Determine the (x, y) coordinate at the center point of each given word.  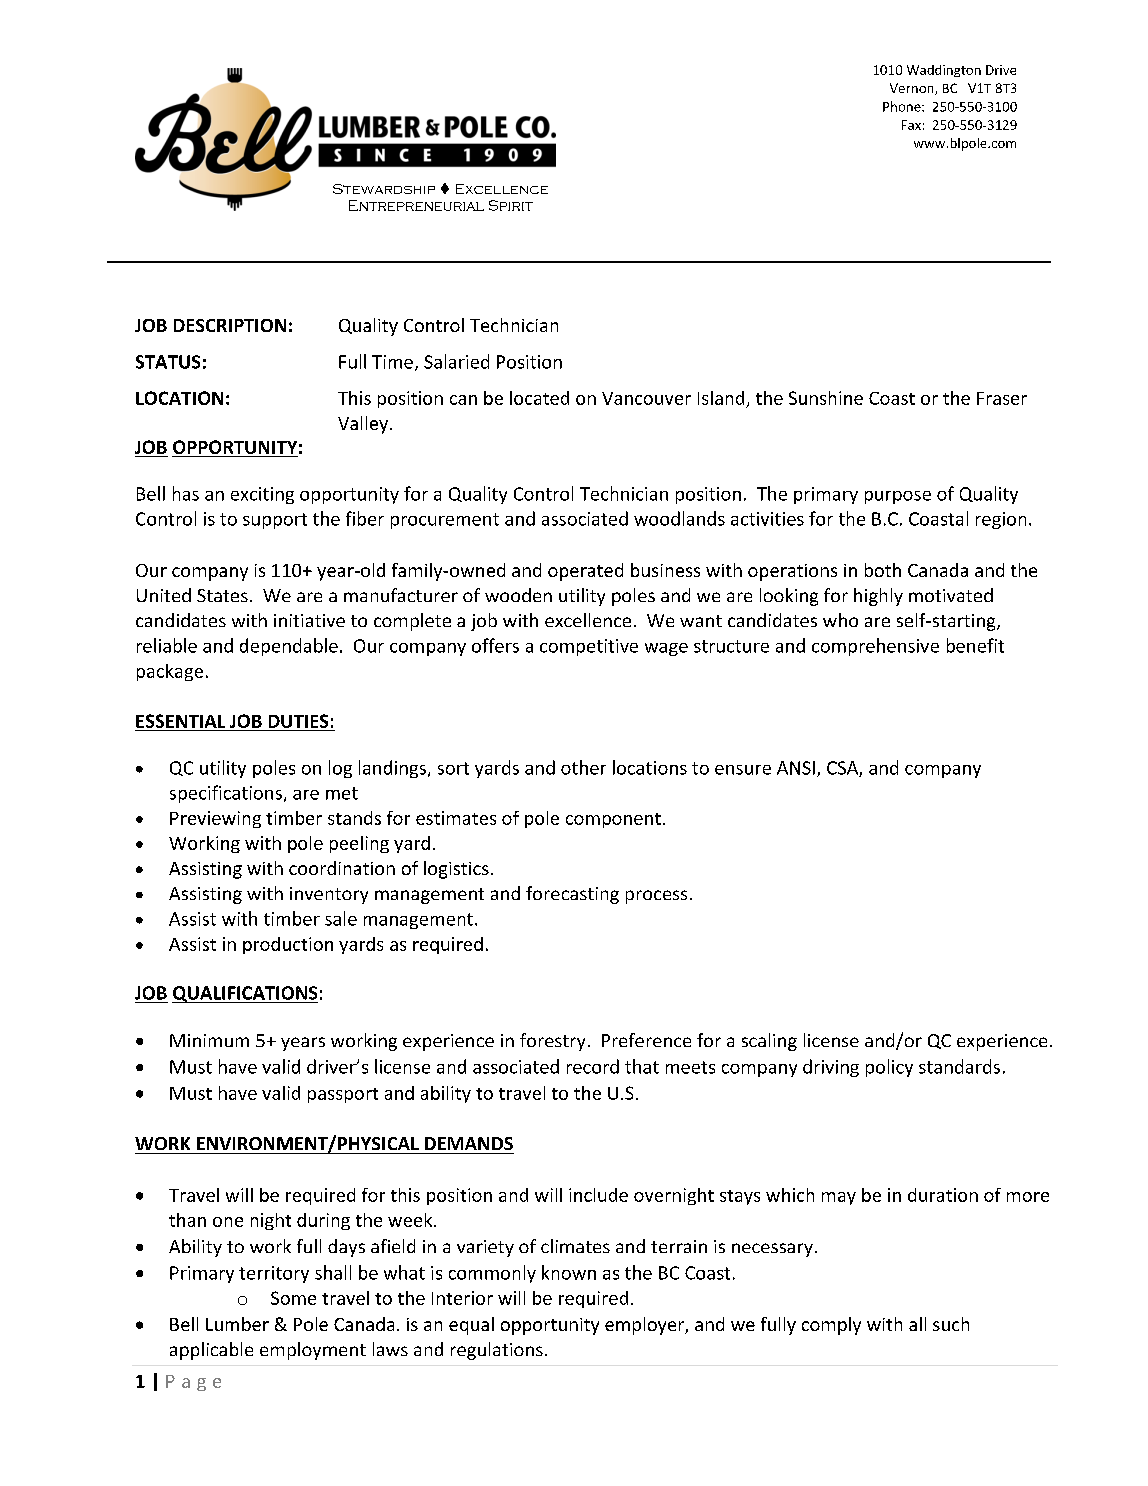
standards (959, 1066)
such (951, 1324)
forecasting (572, 895)
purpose (898, 497)
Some (293, 1298)
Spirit (511, 205)
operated (585, 572)
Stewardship (384, 189)
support (275, 521)
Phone (903, 106)
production (288, 945)
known (569, 1272)
